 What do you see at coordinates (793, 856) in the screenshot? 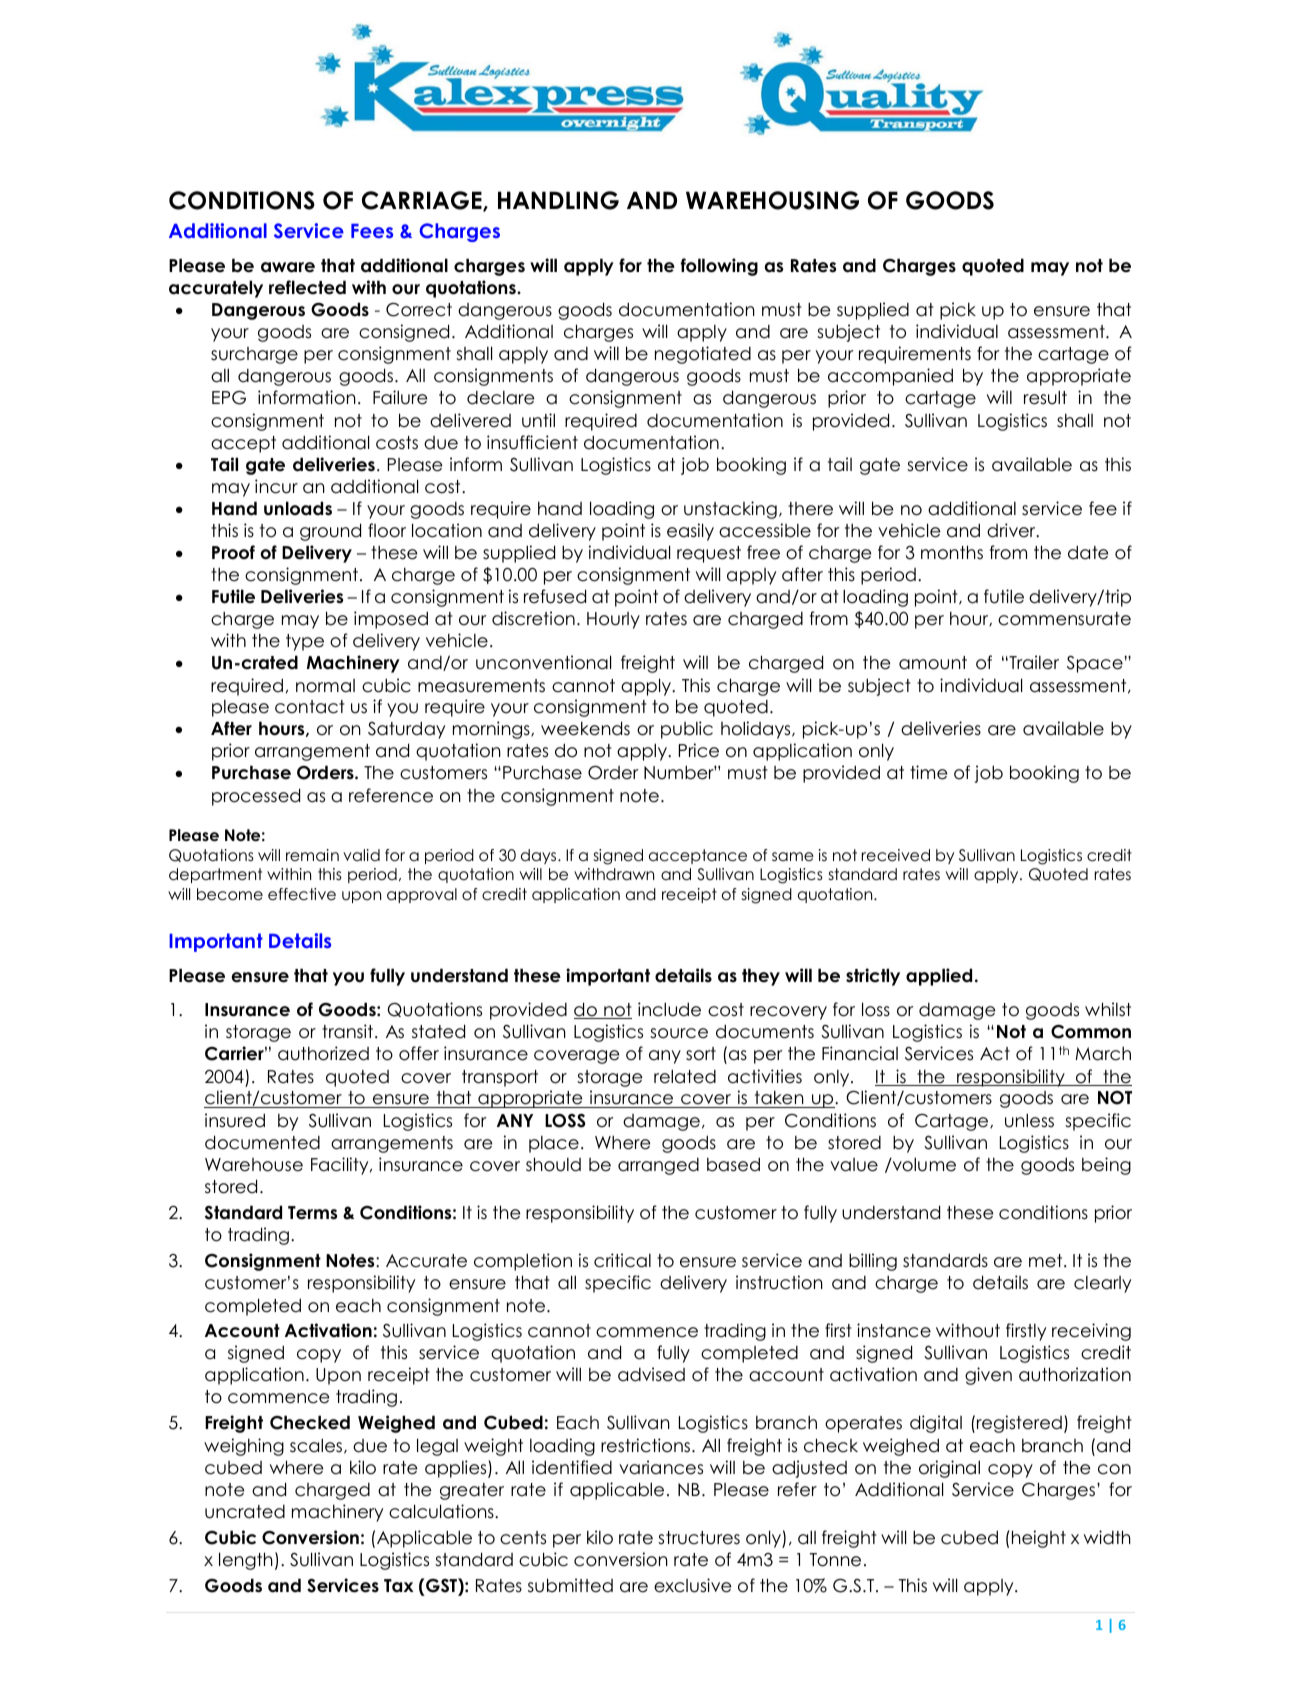
I see `same` at bounding box center [793, 856].
